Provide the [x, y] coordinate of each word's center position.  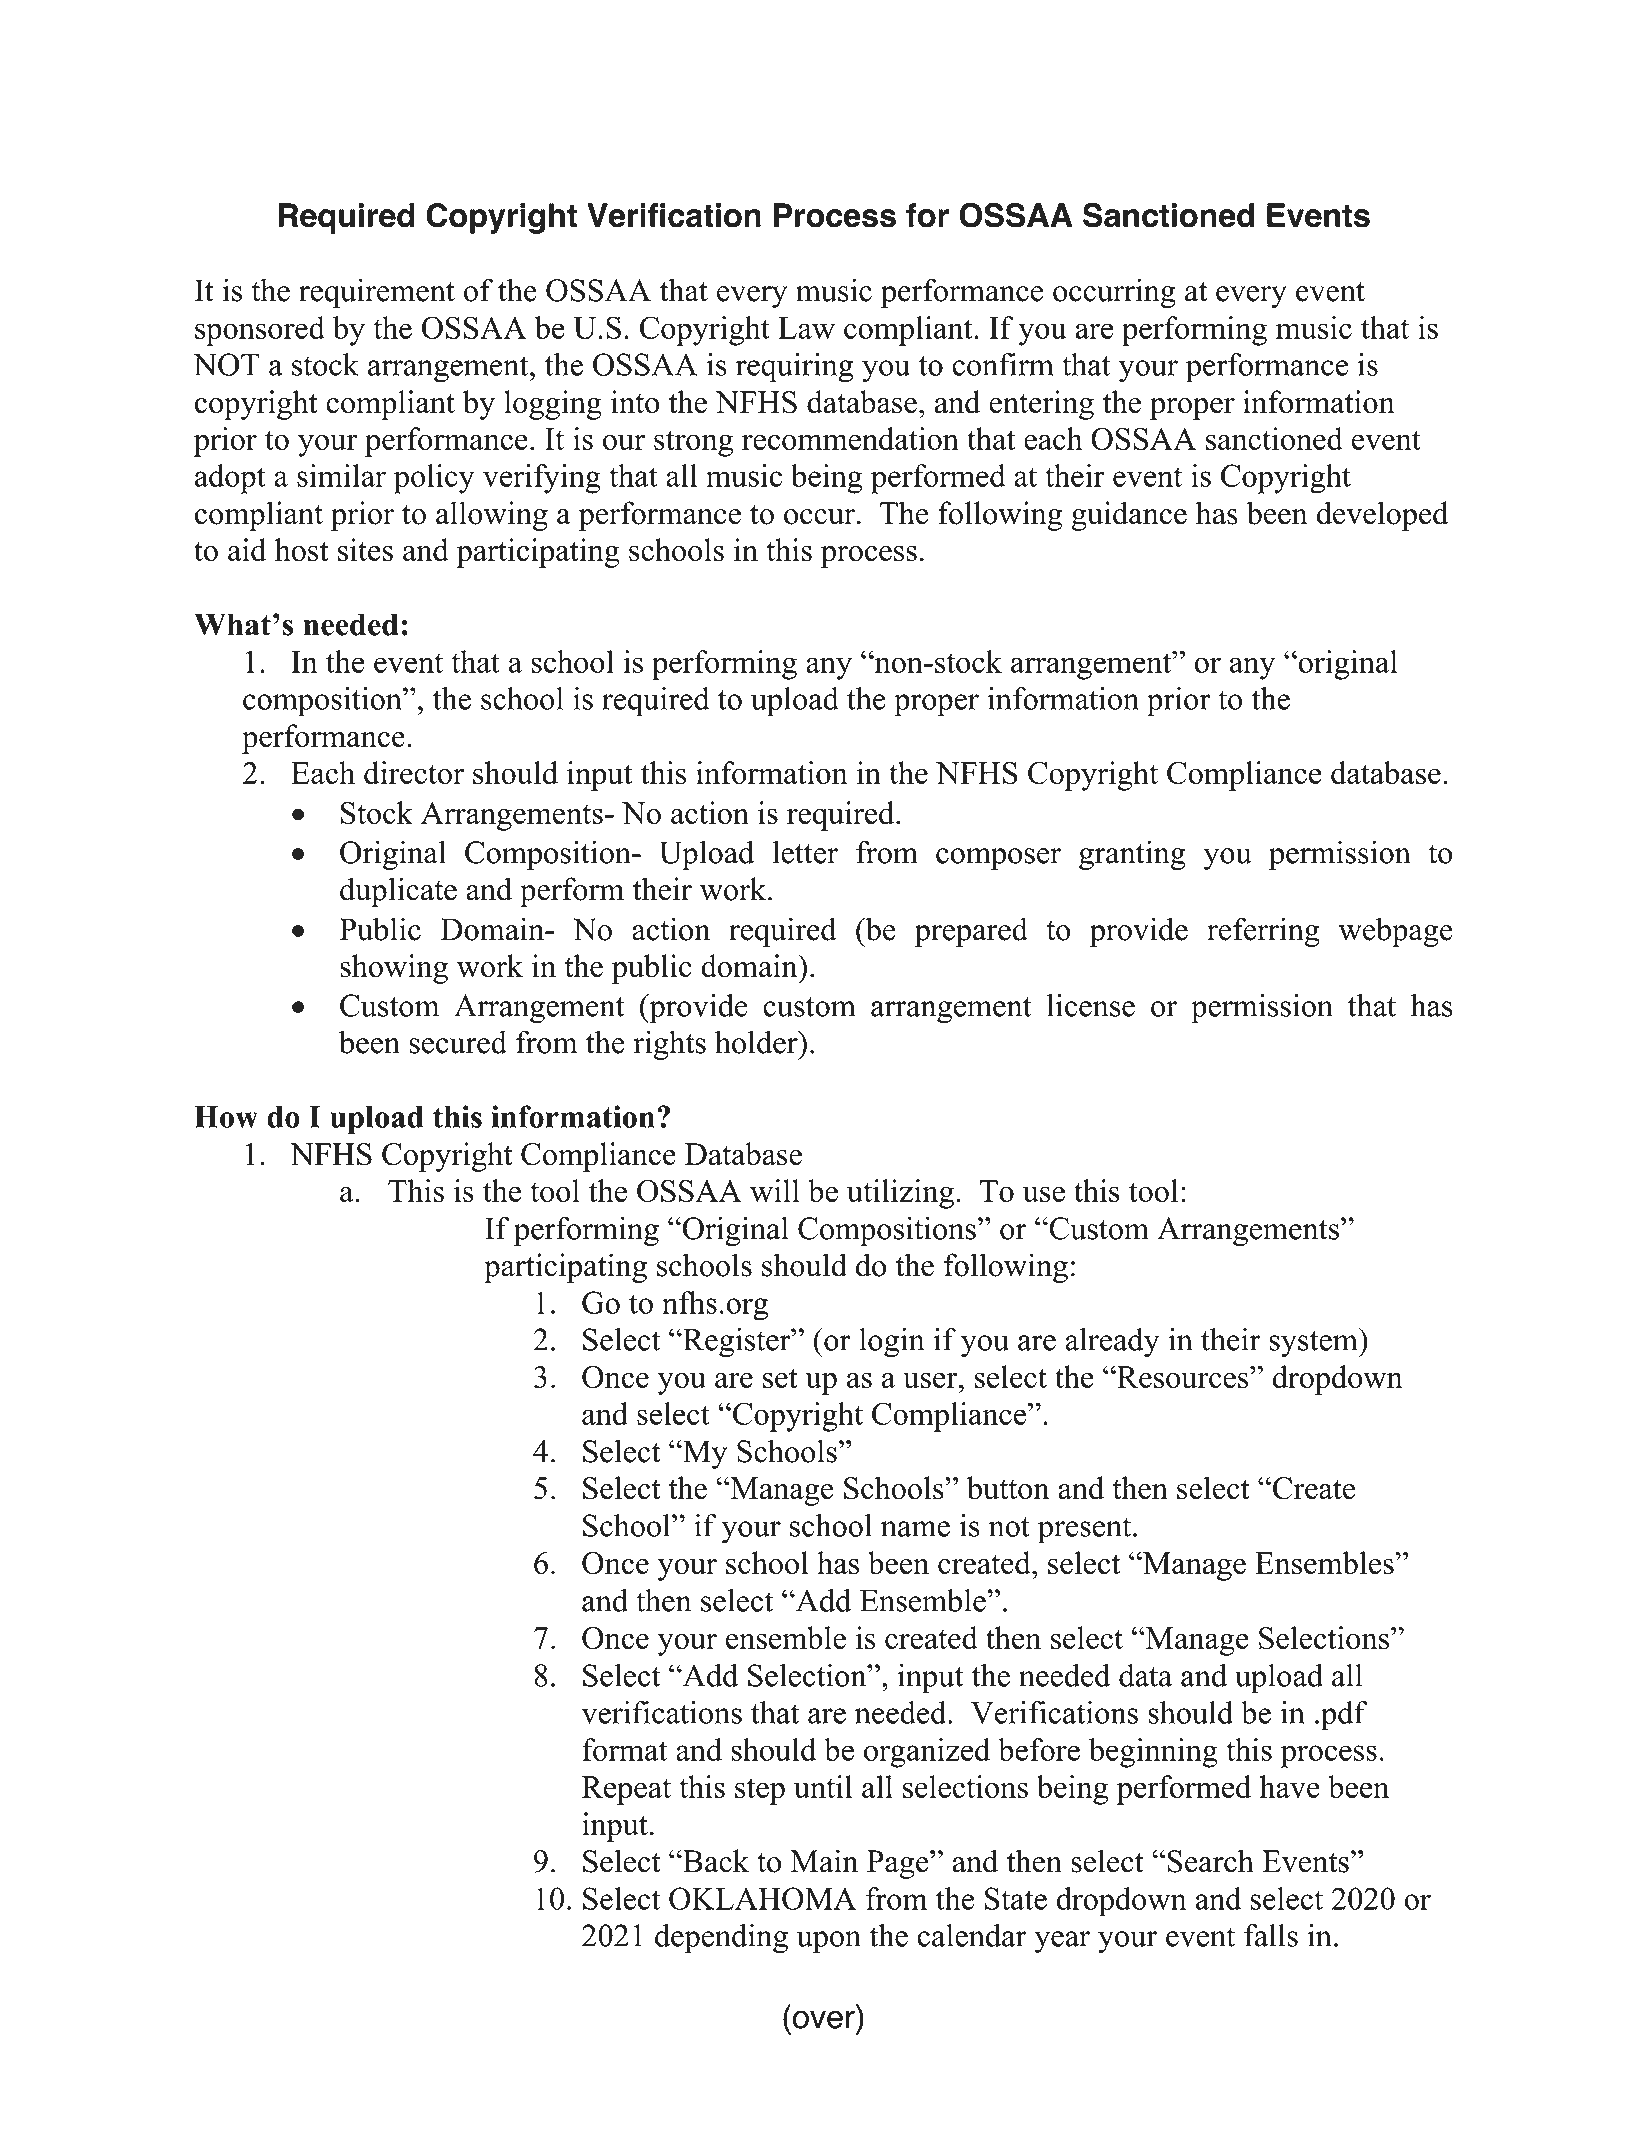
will [775, 1190]
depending [721, 1939]
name [915, 1529]
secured [458, 1042]
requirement [377, 293]
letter [805, 852]
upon [829, 1942]
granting [1132, 855]
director [414, 772]
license [1091, 1005]
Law [806, 328]
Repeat [626, 1790]
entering [1041, 405]
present [1086, 1530]
